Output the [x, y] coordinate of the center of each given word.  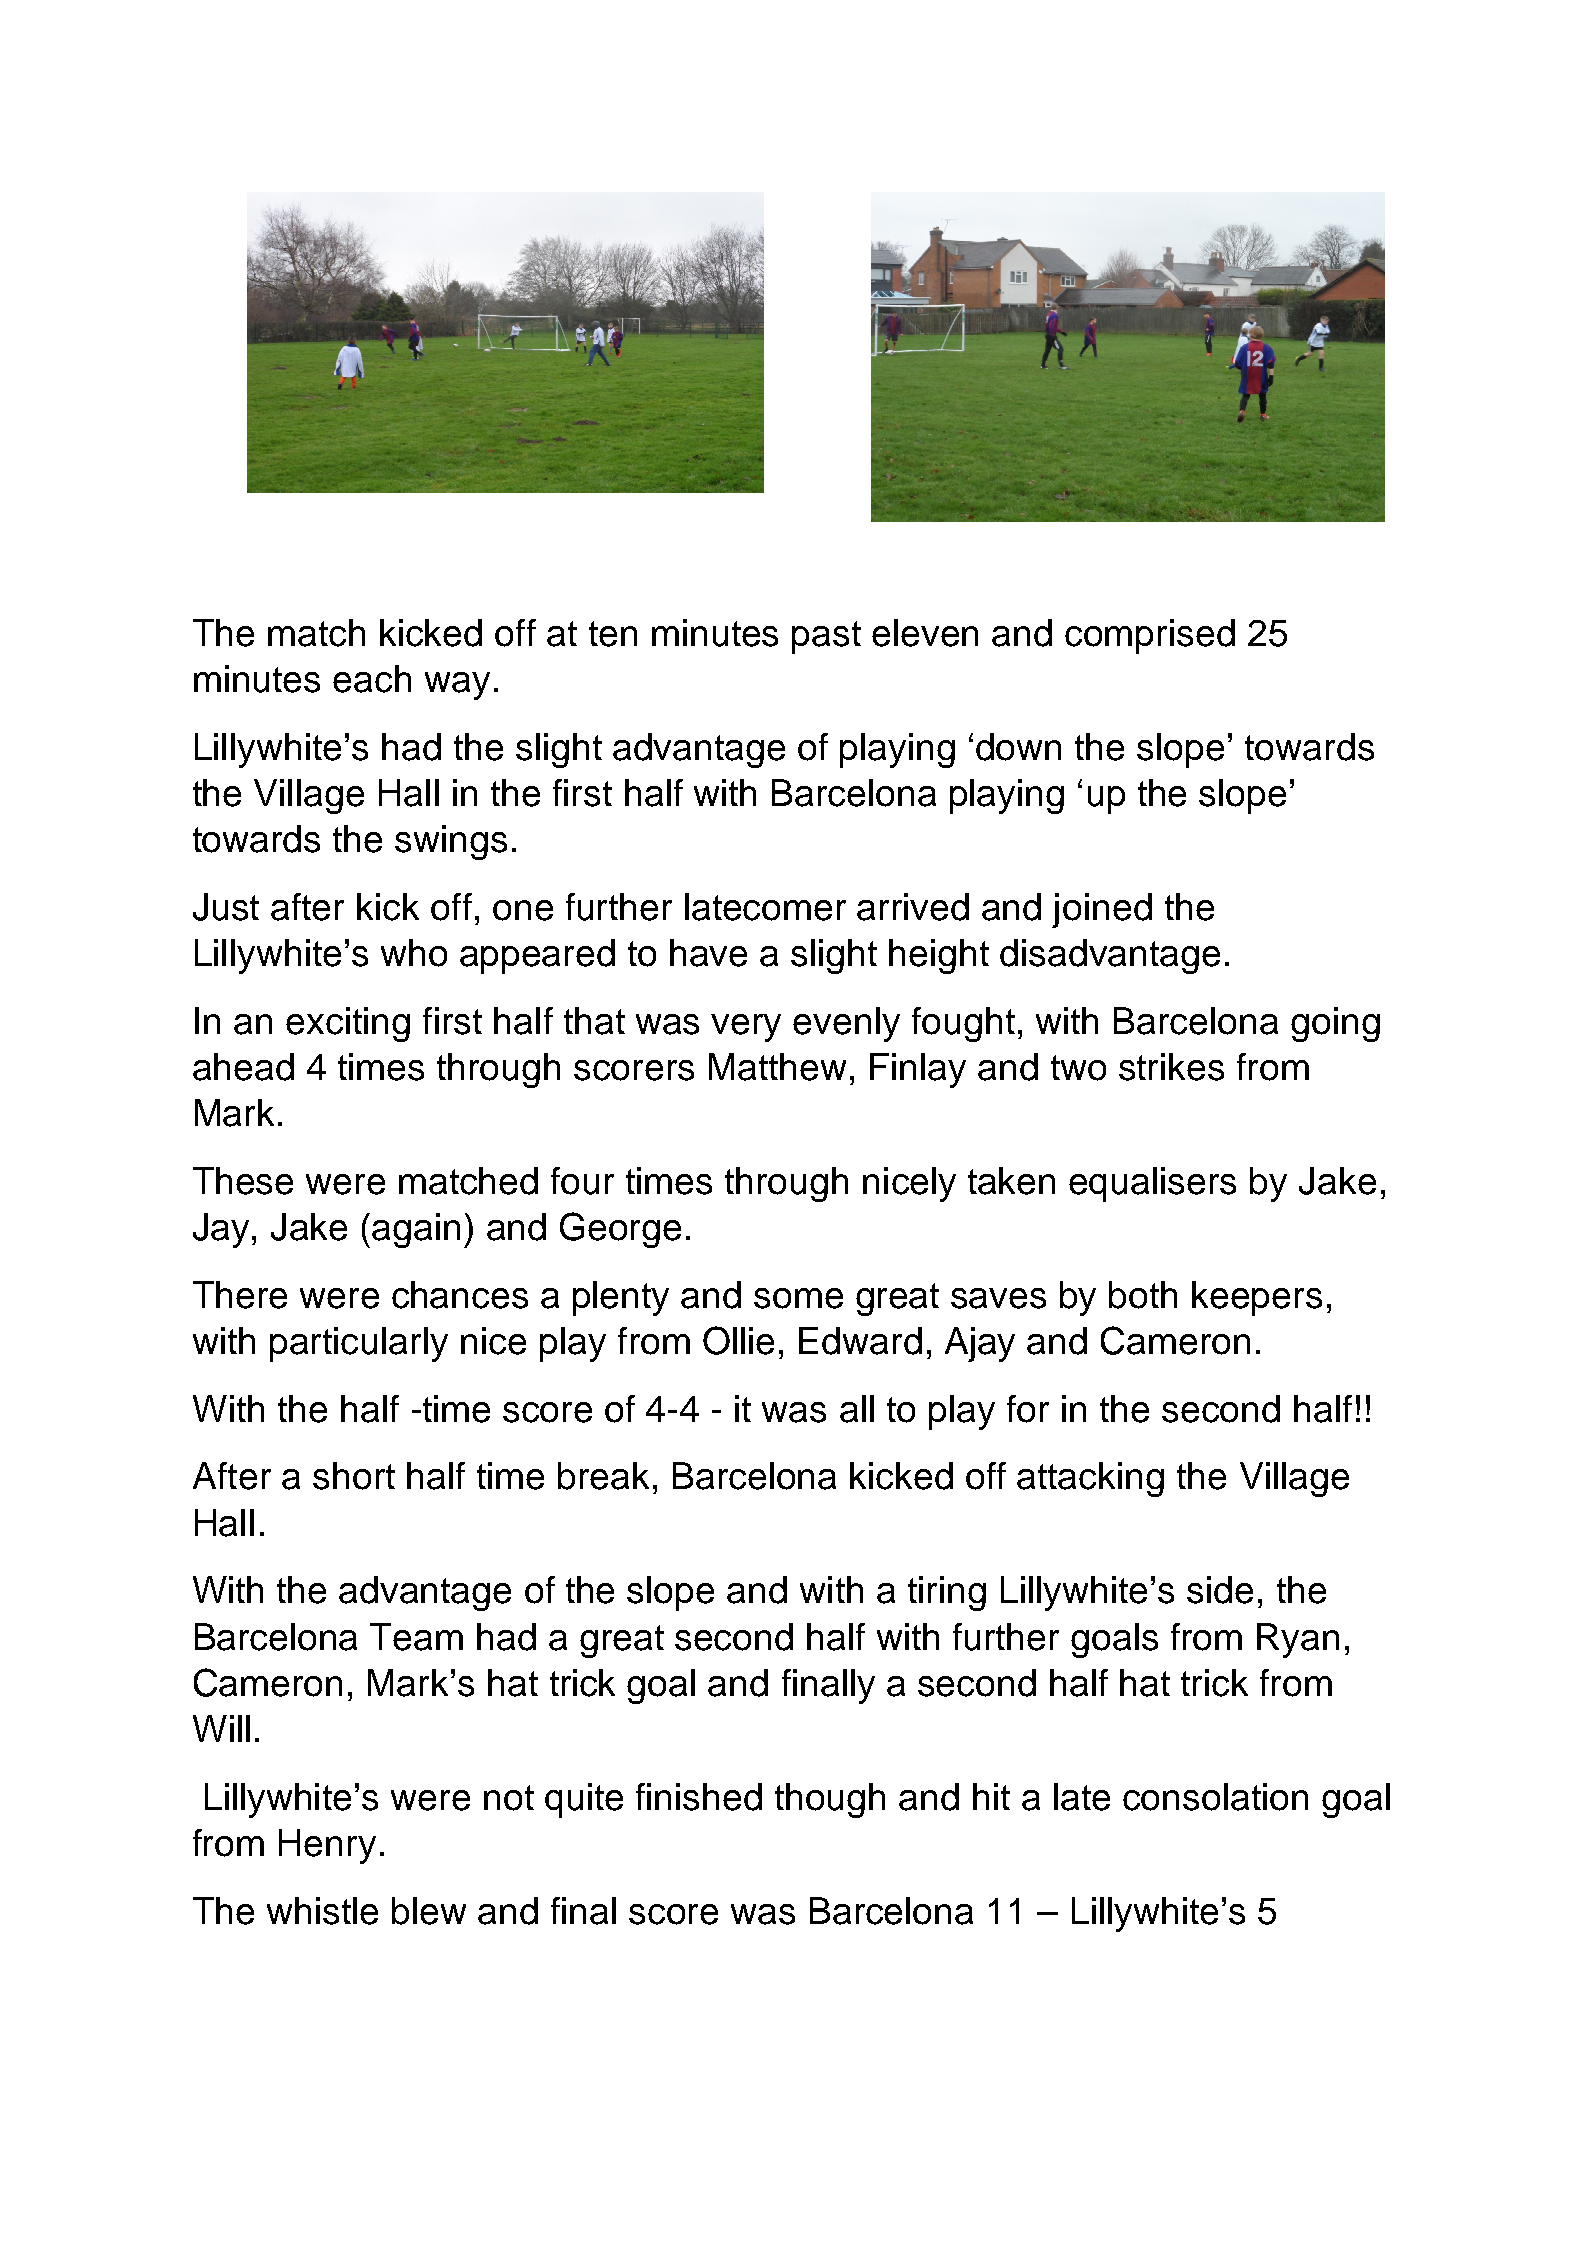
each [372, 679]
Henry [327, 1846]
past [826, 637]
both [1143, 1295]
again [416, 1230]
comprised [1150, 636]
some [798, 1298]
